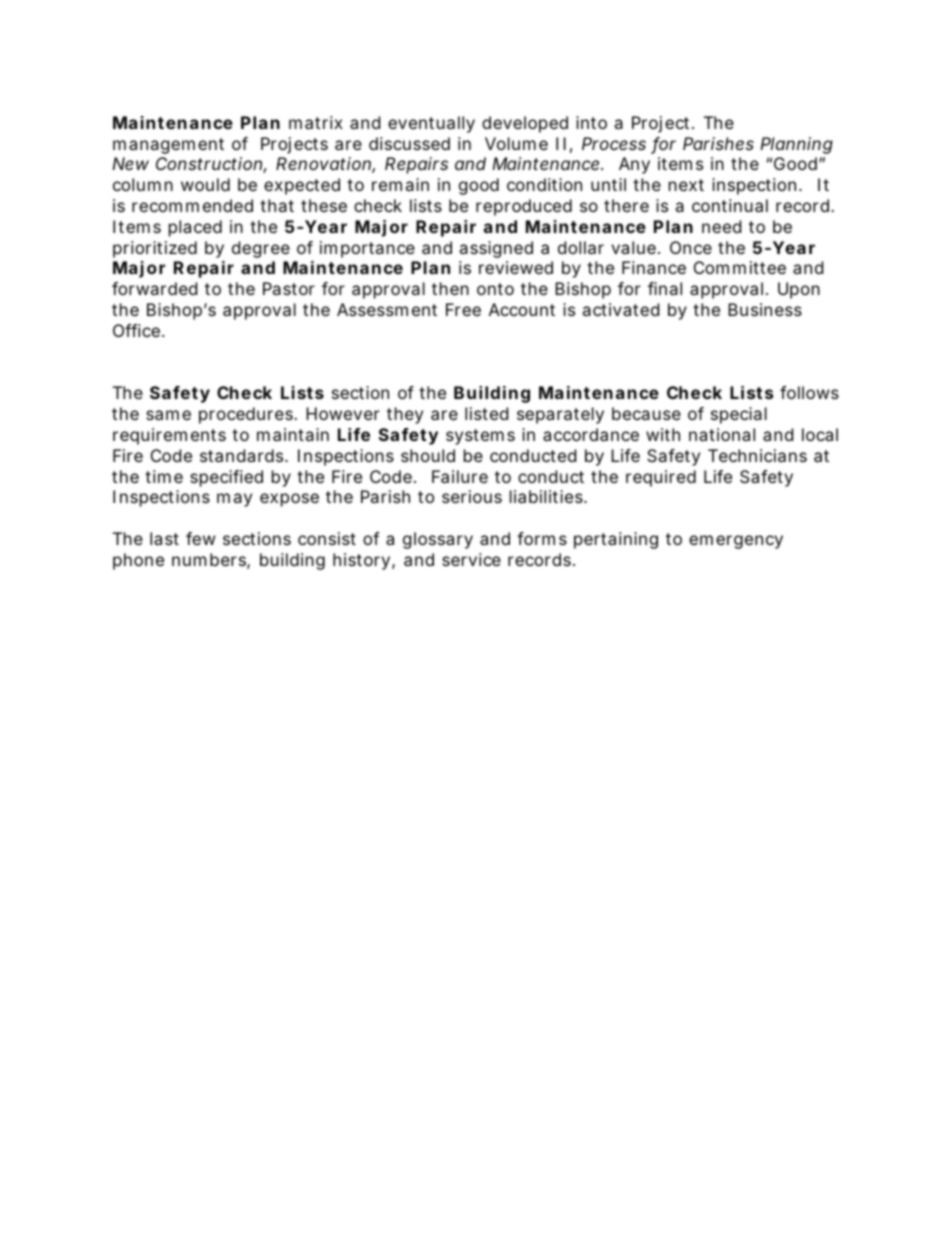 The width and height of the screenshot is (952, 1233). I want to click on Volume, so click(516, 143).
